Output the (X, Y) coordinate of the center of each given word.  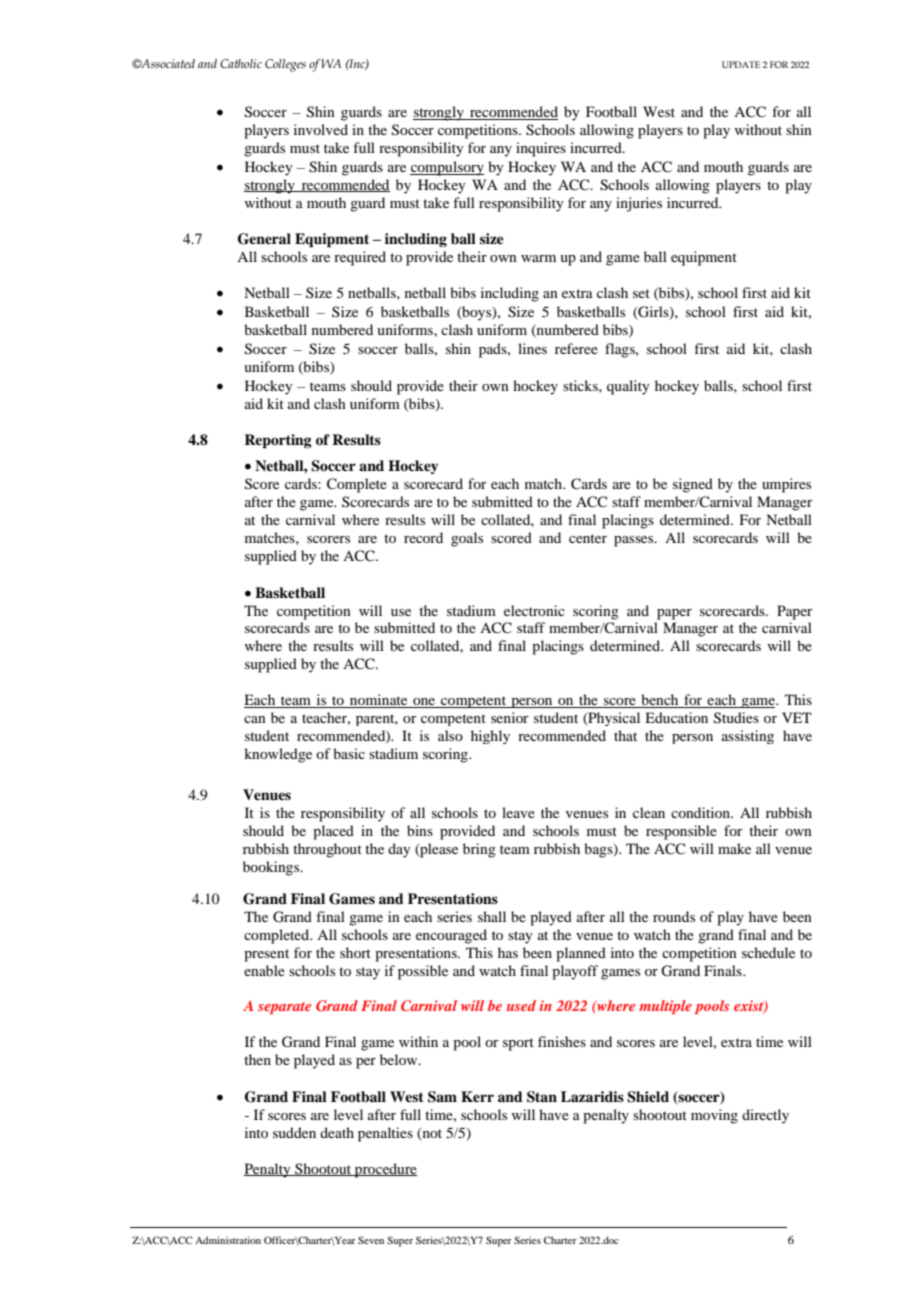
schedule (768, 952)
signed (693, 485)
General (264, 239)
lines (532, 348)
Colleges (285, 65)
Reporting (278, 441)
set (641, 293)
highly (490, 737)
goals (467, 539)
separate (284, 1008)
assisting (748, 737)
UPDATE (741, 64)
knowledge (278, 755)
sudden (294, 1132)
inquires (541, 149)
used (521, 1005)
